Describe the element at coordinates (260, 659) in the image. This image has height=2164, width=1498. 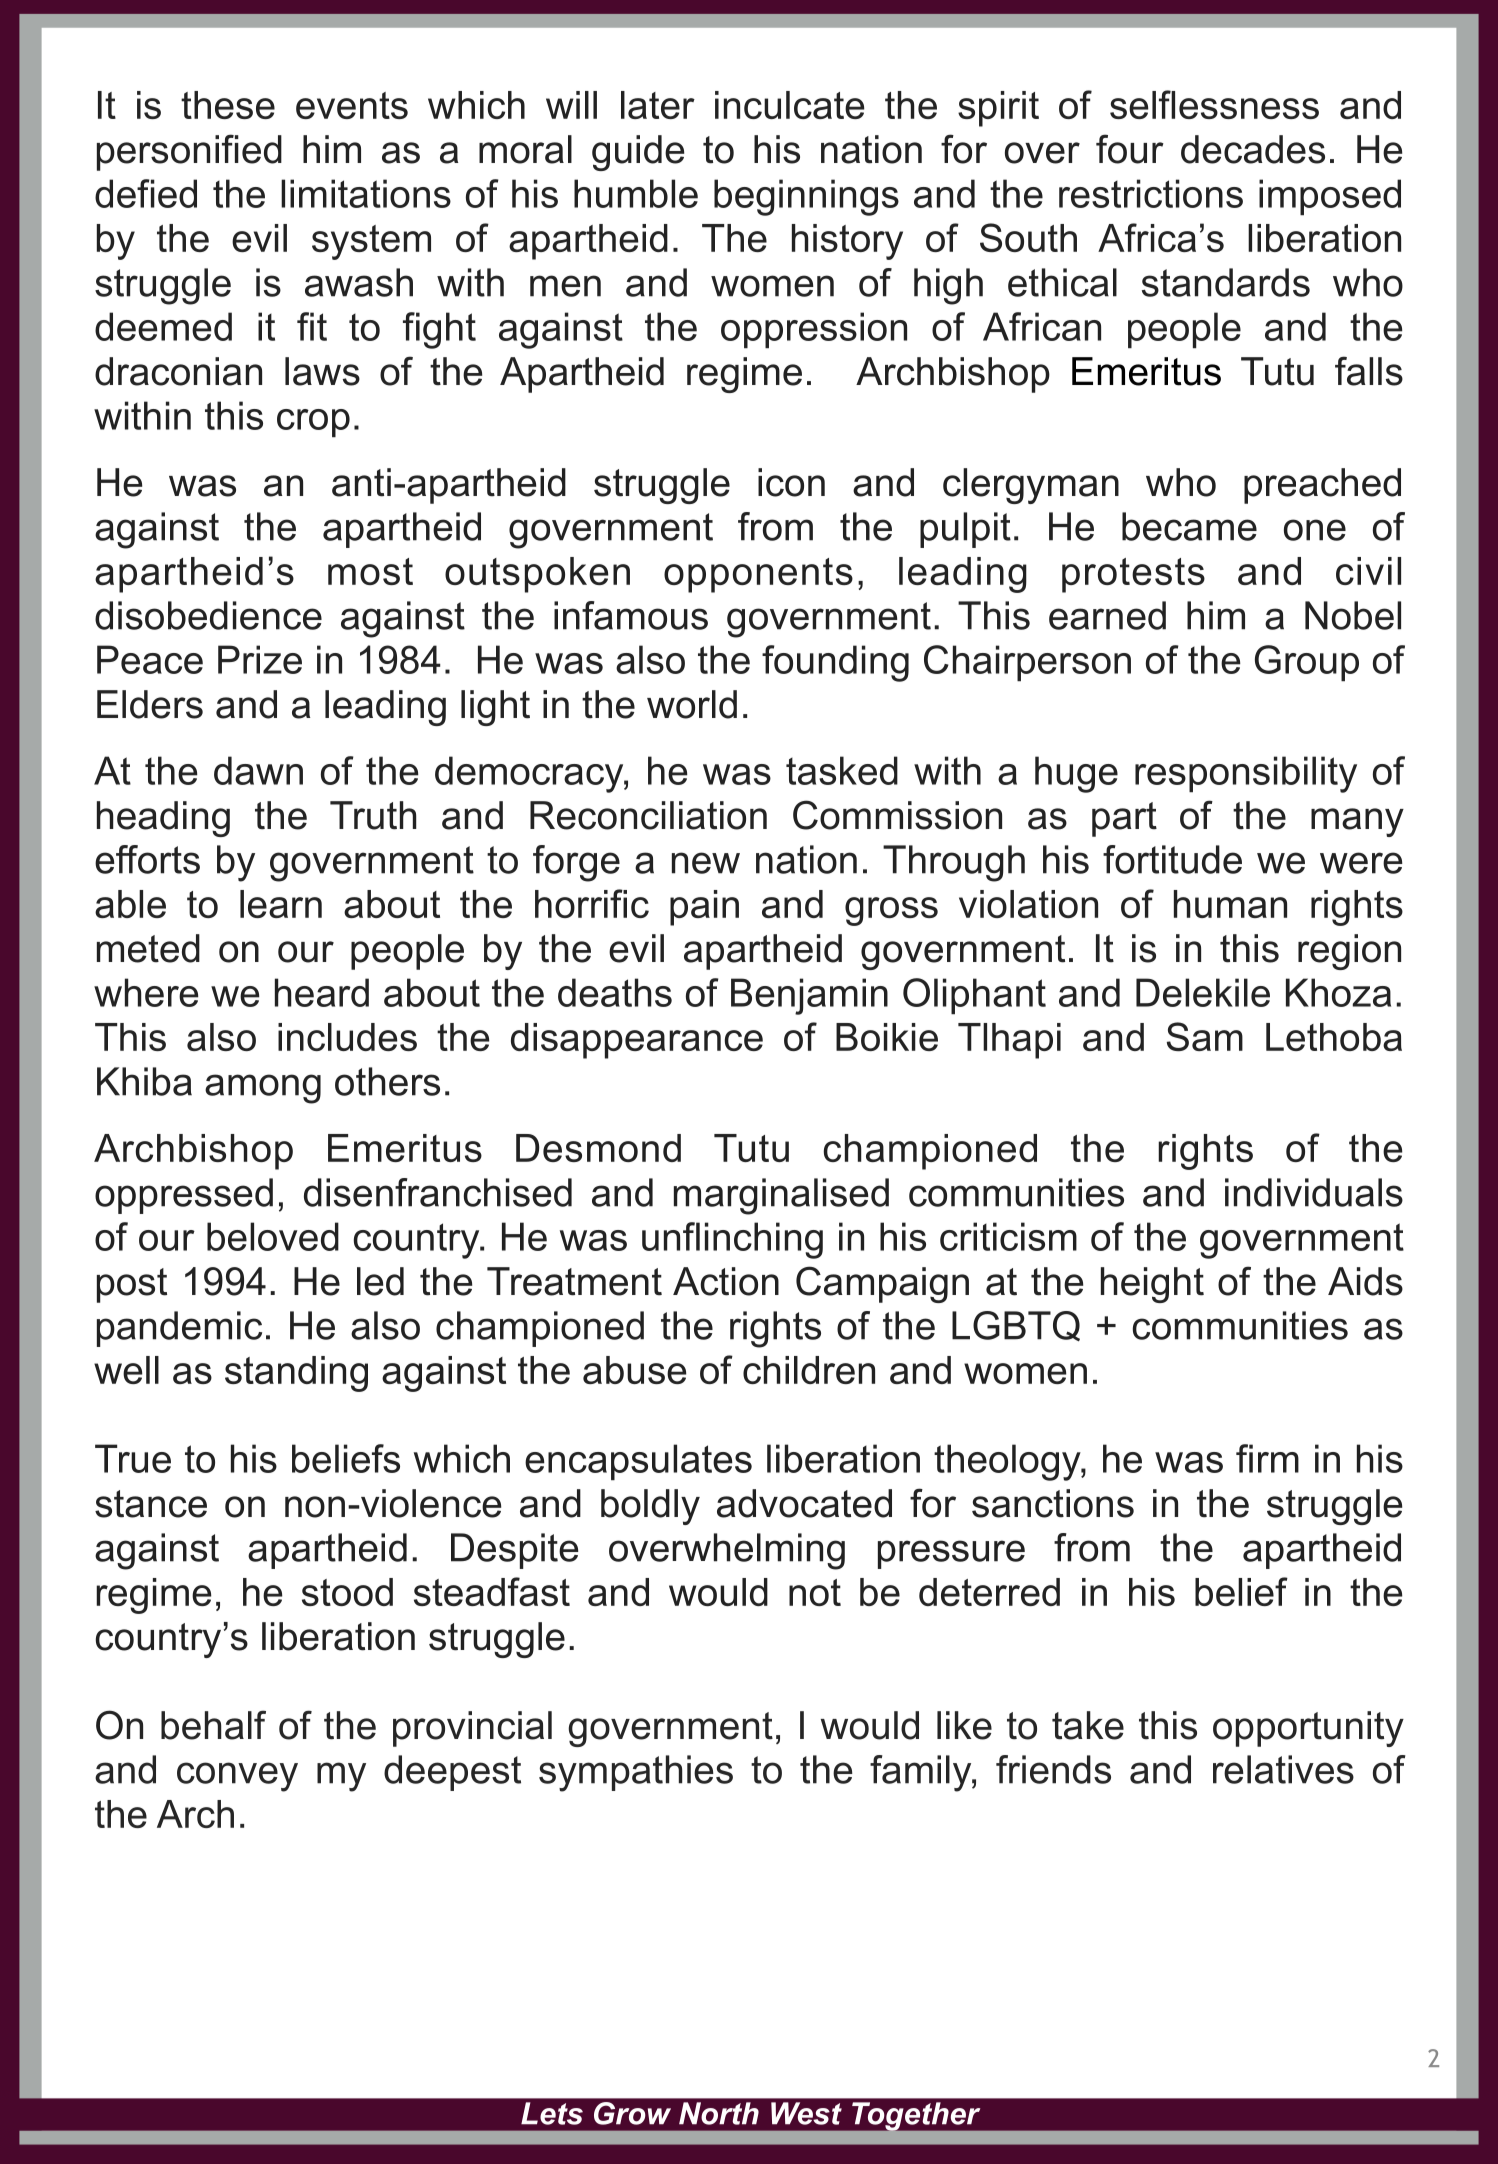
I see `Prize` at that location.
